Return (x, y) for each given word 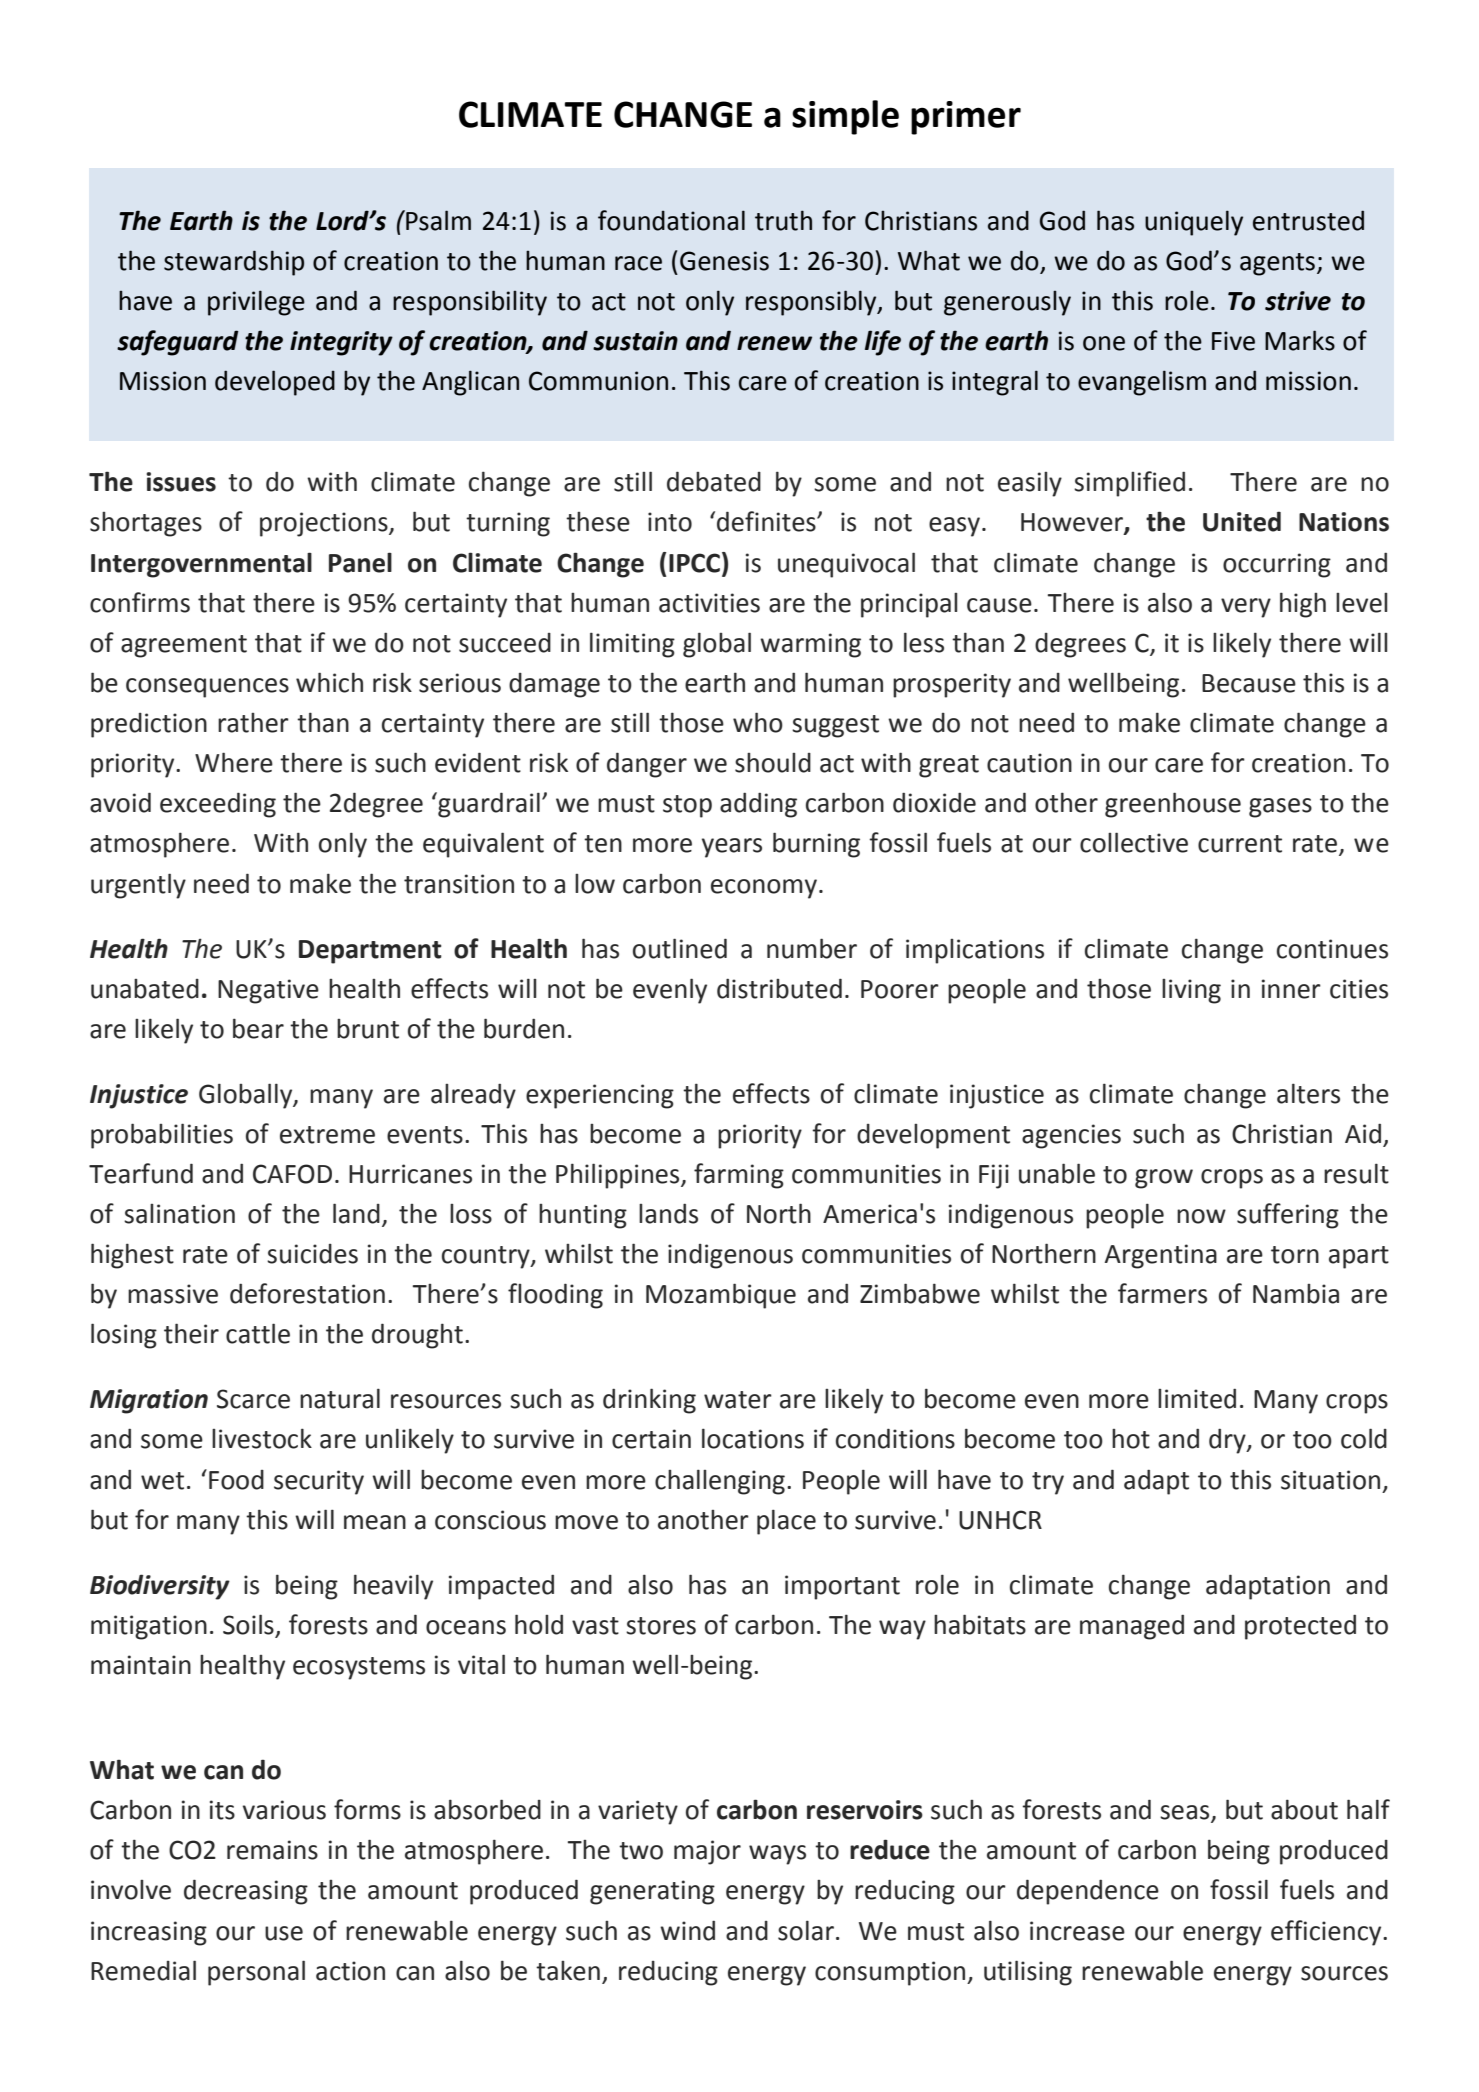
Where (234, 762)
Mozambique (721, 1296)
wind (687, 1930)
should (773, 763)
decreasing (246, 1892)
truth (783, 220)
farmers (1162, 1293)
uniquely (1194, 223)
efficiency (1327, 1933)
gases (1280, 808)
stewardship (234, 263)
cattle (258, 1333)
